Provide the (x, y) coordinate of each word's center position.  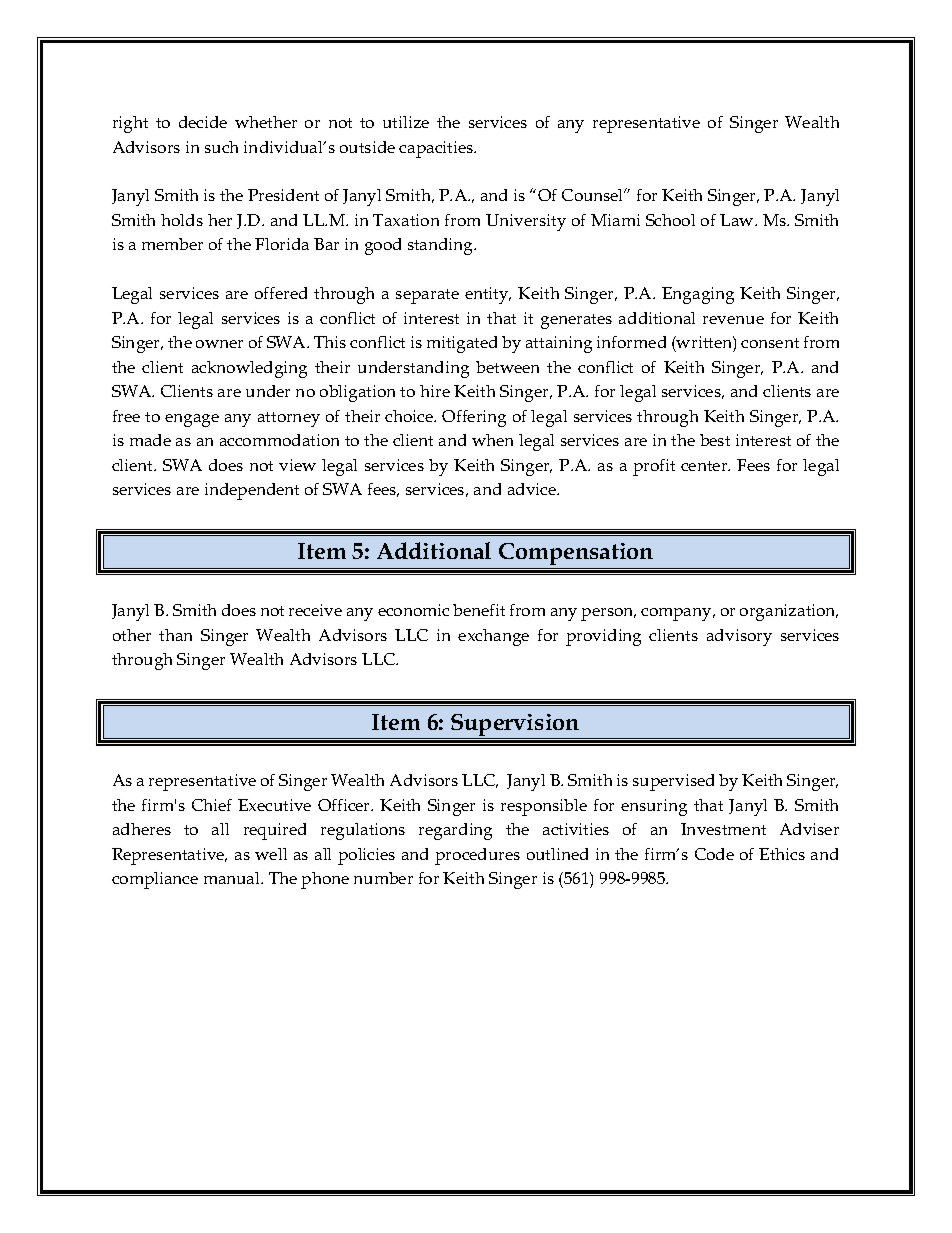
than (175, 635)
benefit (479, 610)
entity (488, 295)
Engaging (698, 295)
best (715, 440)
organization (789, 612)
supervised (673, 782)
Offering (474, 418)
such (221, 147)
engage (192, 420)
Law (738, 220)
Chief (212, 805)
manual (233, 878)
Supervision (515, 725)
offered (281, 293)
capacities (437, 149)
